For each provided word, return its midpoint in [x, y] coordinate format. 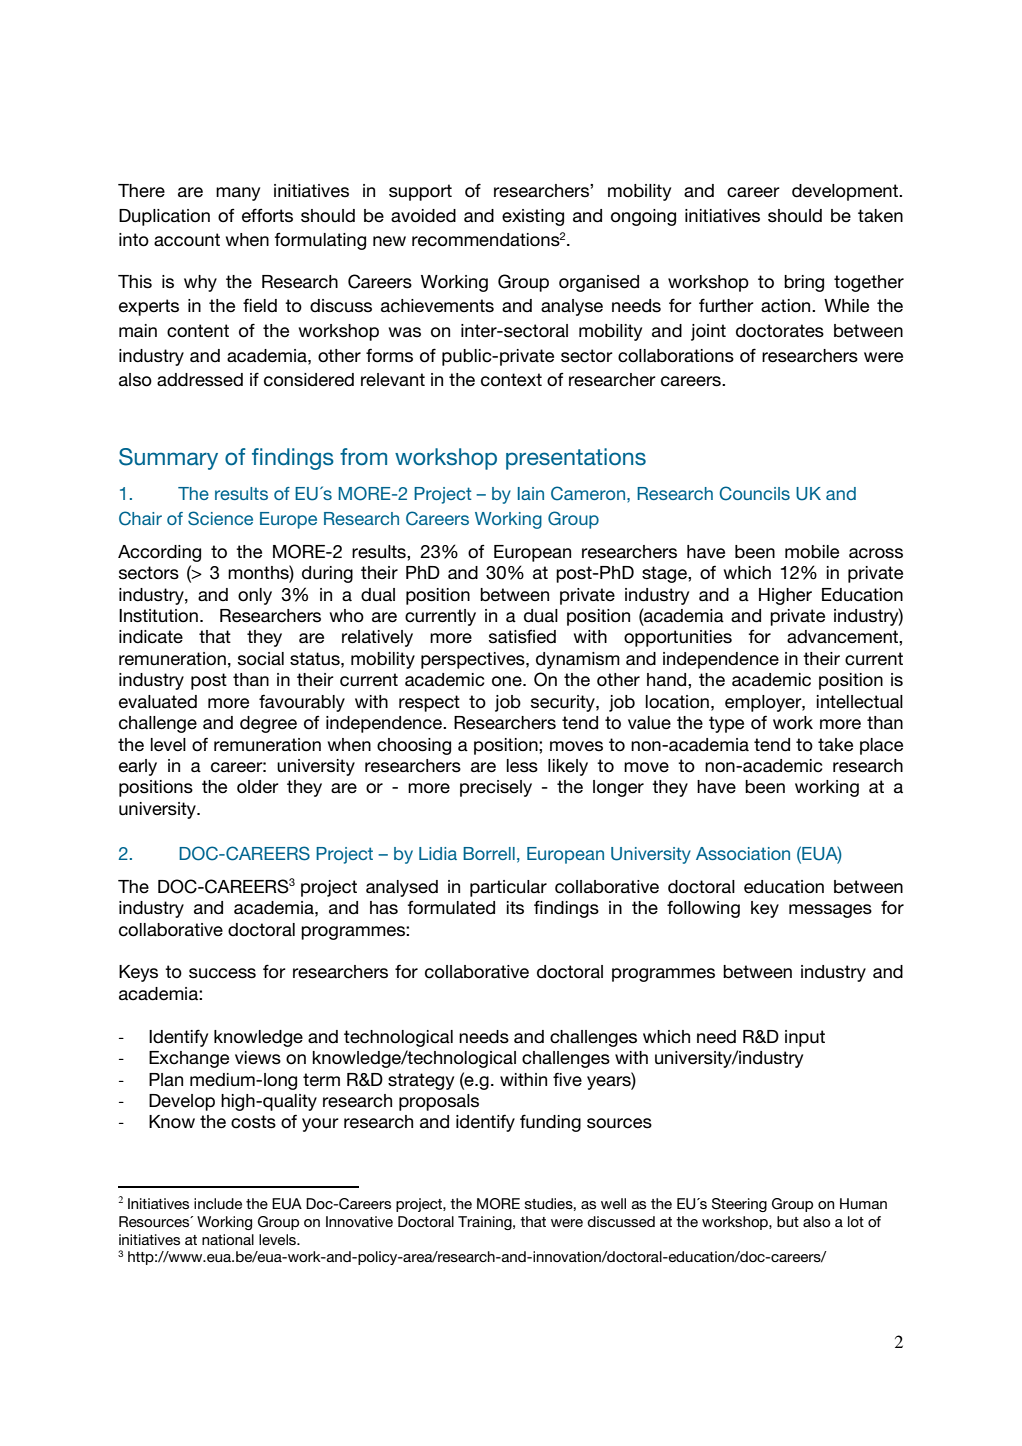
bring [804, 283]
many [238, 194]
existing [533, 217]
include [218, 1203]
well [613, 1203]
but [788, 1221]
